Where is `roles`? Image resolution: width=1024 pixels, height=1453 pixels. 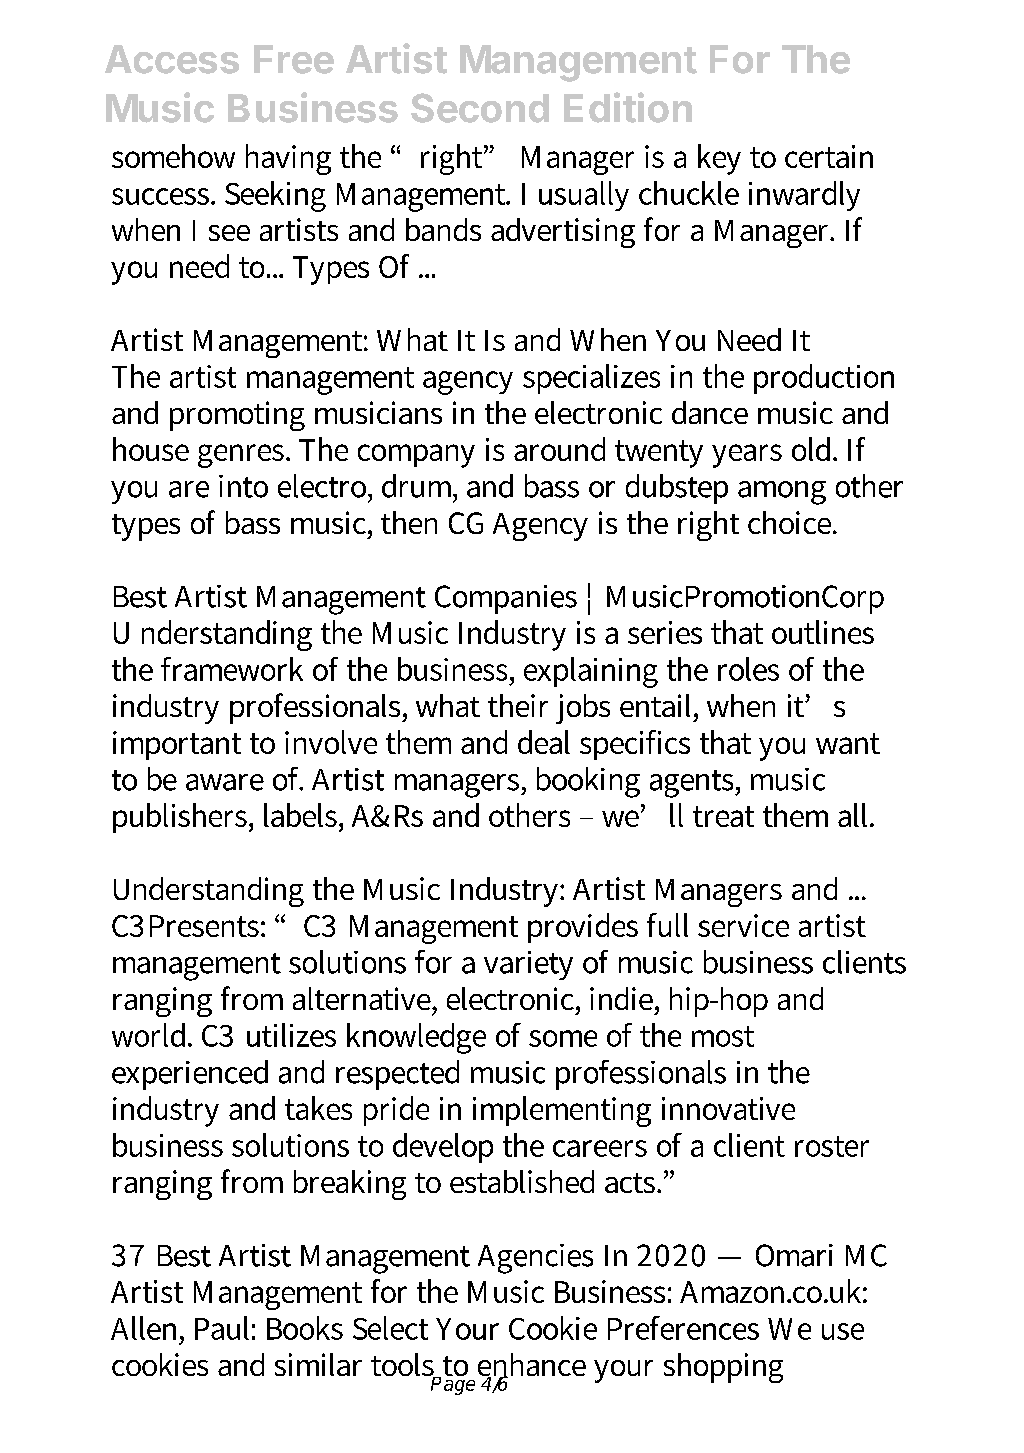 roles is located at coordinates (748, 669).
